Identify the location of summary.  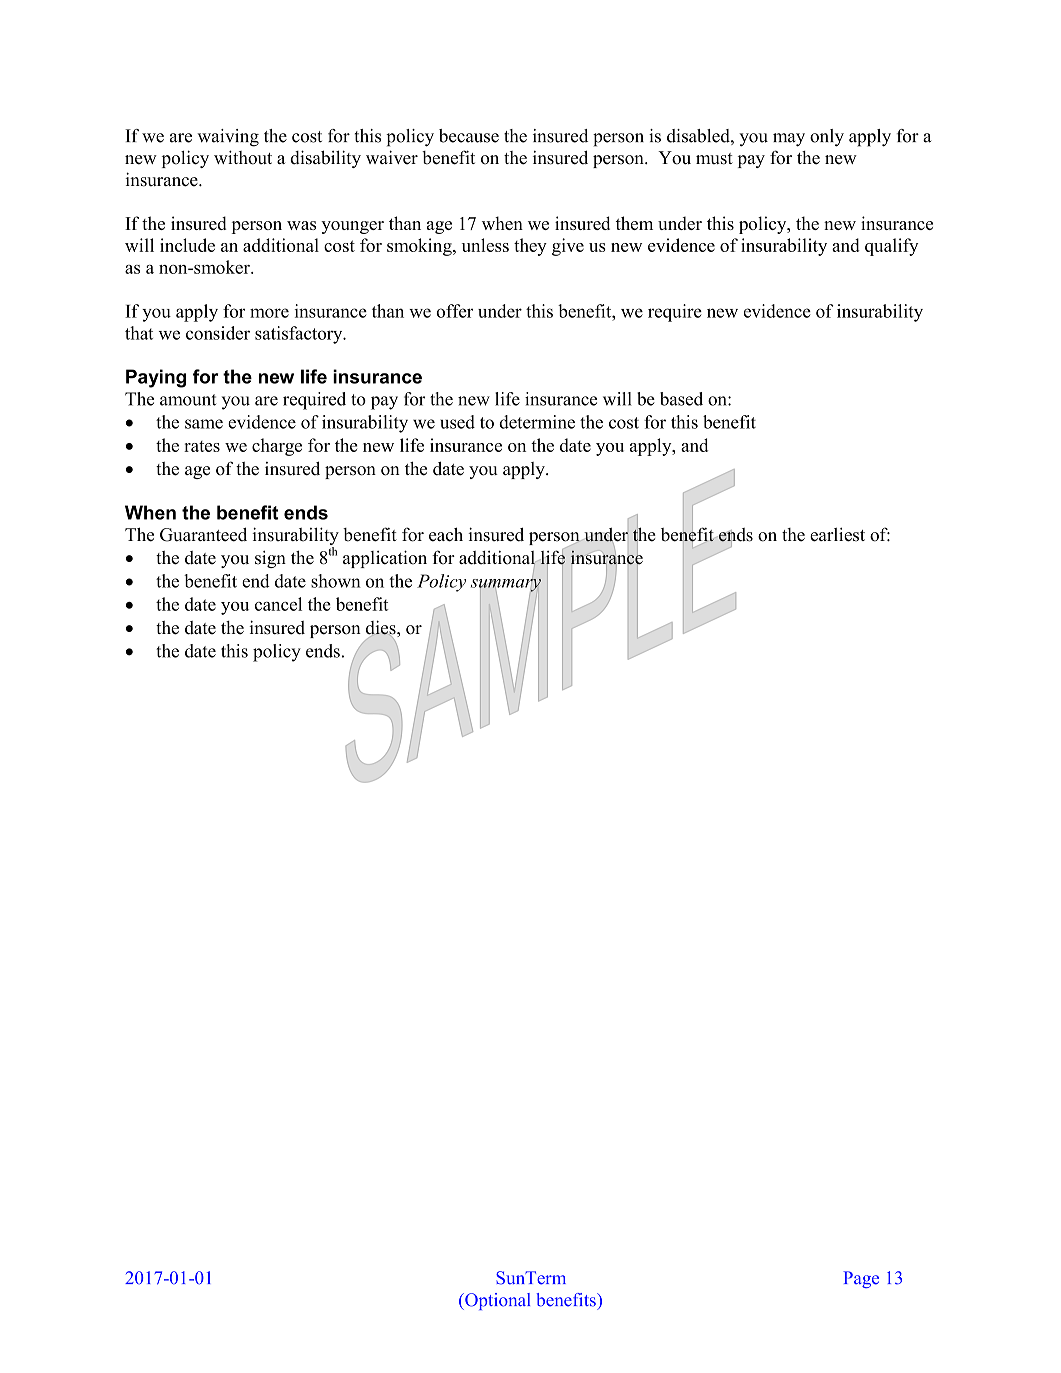
(506, 585).
